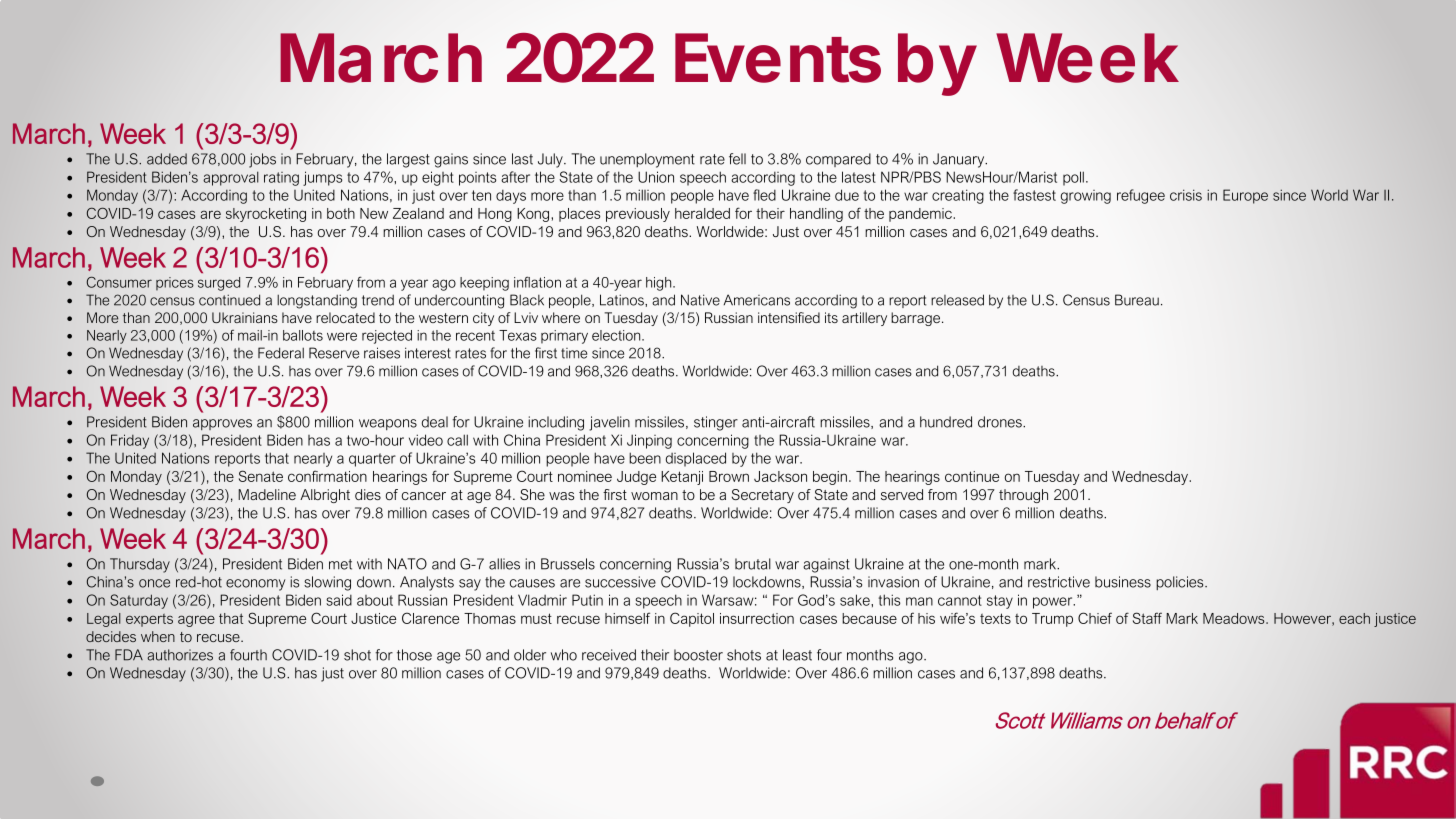 The width and height of the screenshot is (1456, 819). Describe the element at coordinates (660, 284) in the screenshot. I see `high` at that location.
